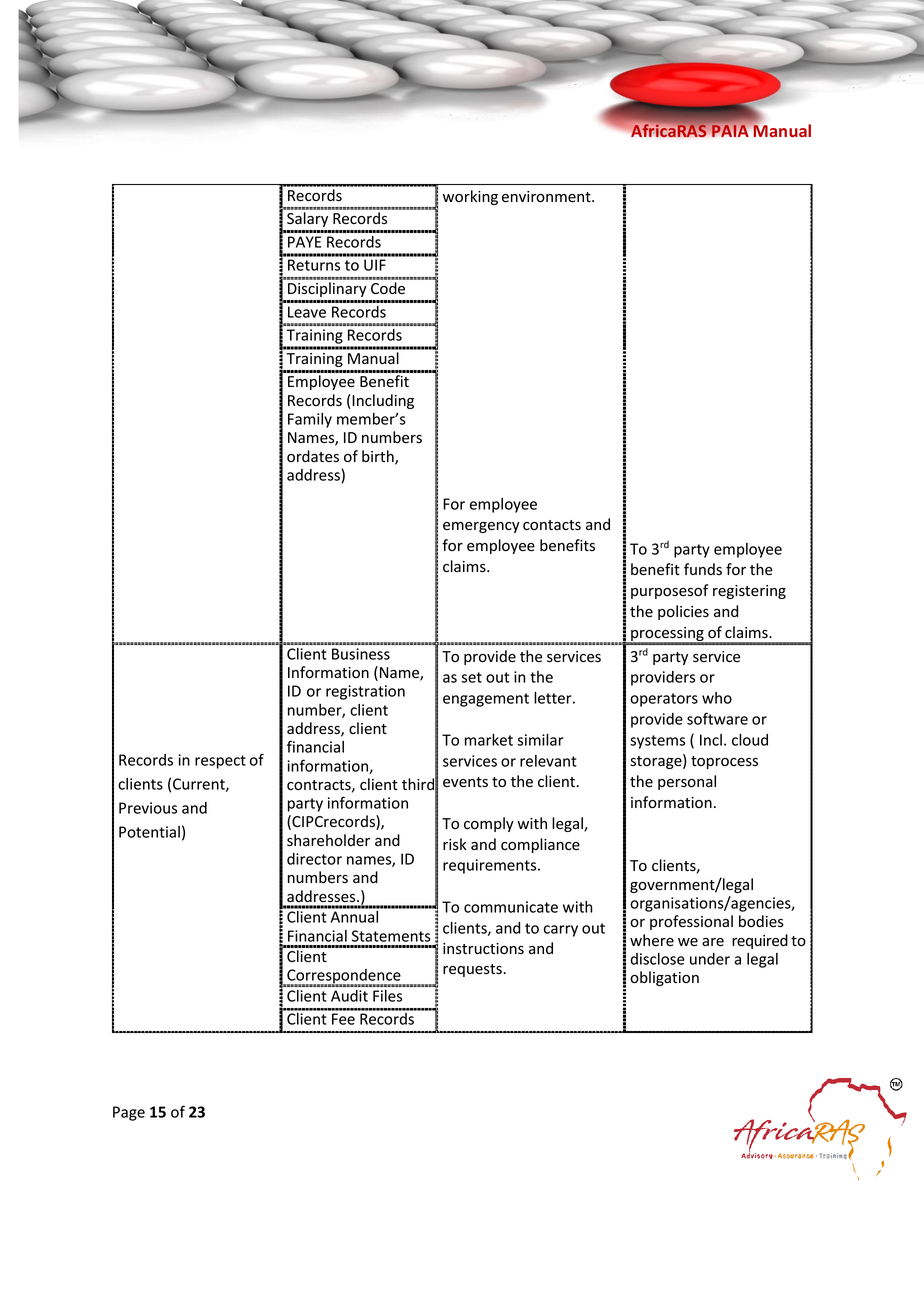 This screenshot has height=1308, width=924. I want to click on working, so click(470, 197).
